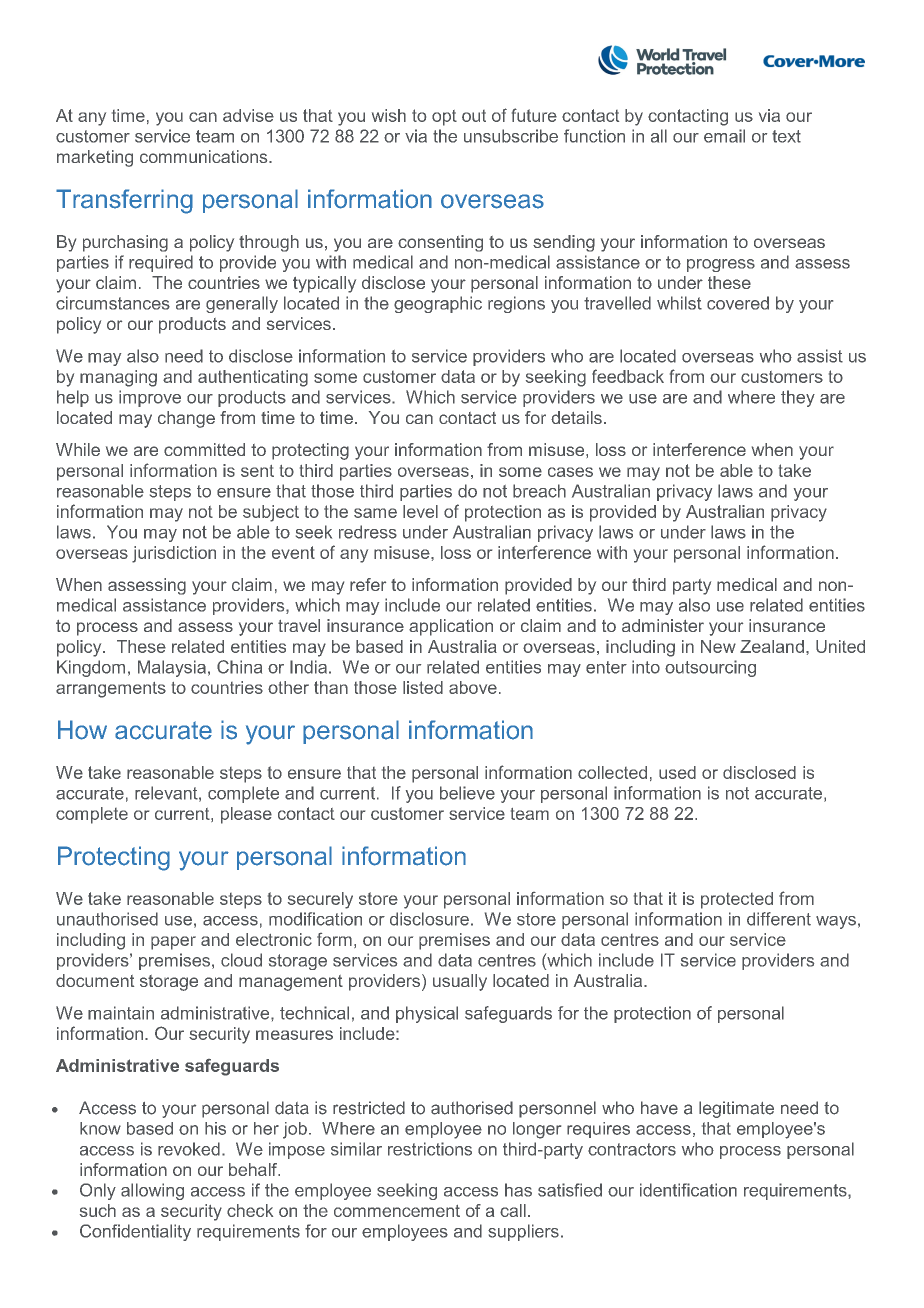  What do you see at coordinates (710, 668) in the image?
I see `outsourcing` at bounding box center [710, 668].
